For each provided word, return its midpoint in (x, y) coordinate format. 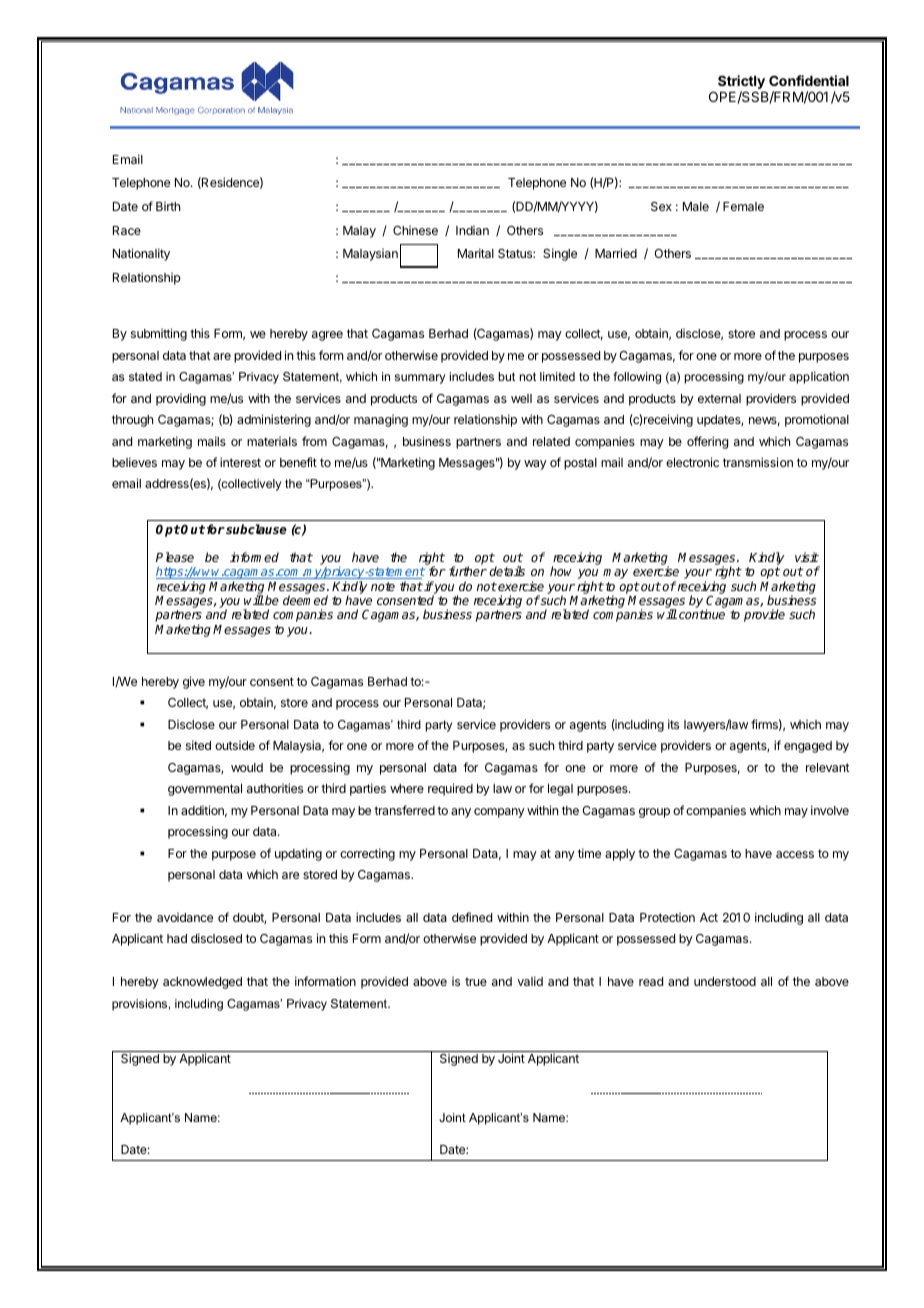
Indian (472, 230)
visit (807, 557)
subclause (255, 529)
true (476, 981)
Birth (168, 206)
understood (725, 981)
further (468, 571)
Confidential (809, 80)
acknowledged (202, 983)
